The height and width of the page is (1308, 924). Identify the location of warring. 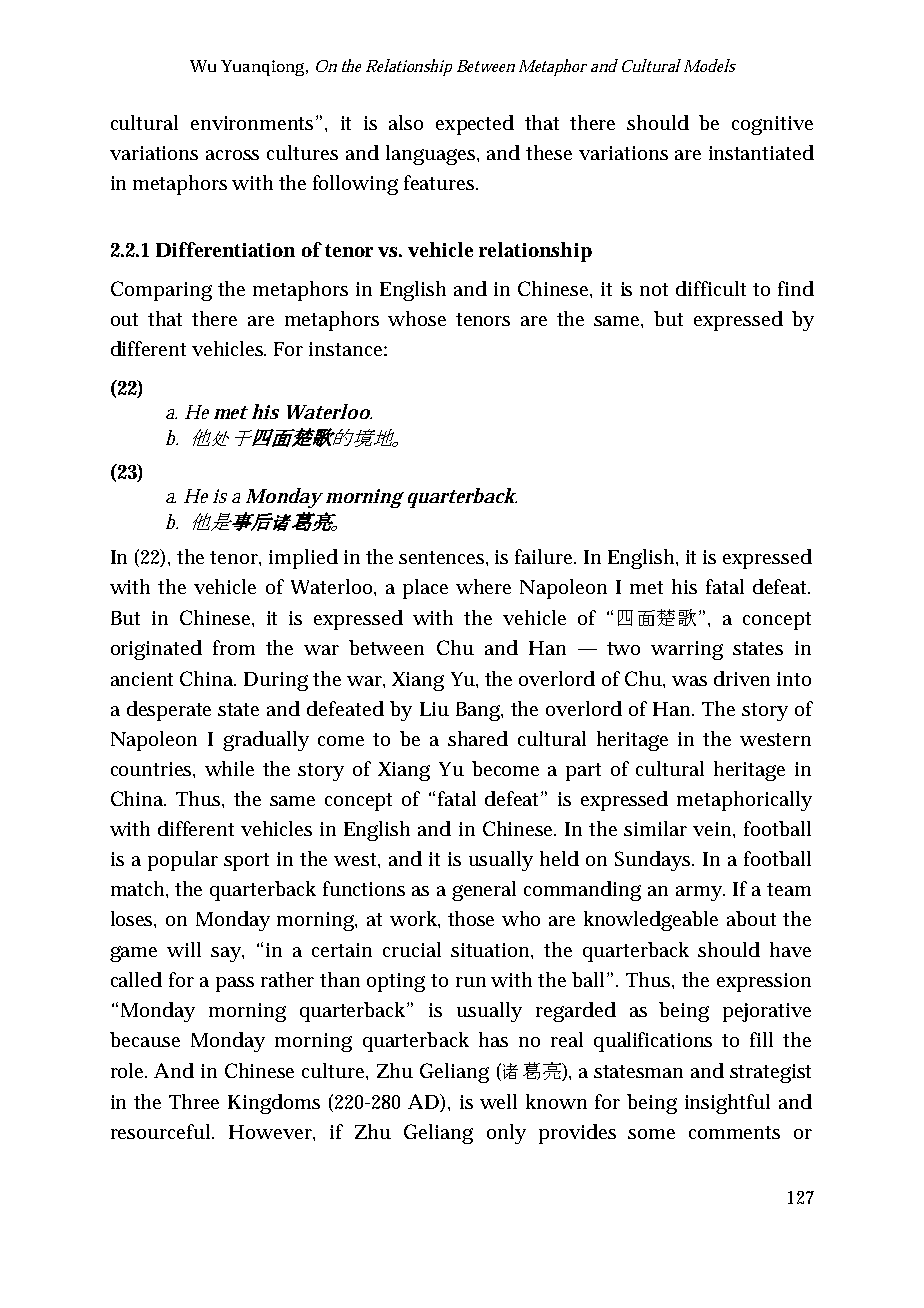
(687, 650).
